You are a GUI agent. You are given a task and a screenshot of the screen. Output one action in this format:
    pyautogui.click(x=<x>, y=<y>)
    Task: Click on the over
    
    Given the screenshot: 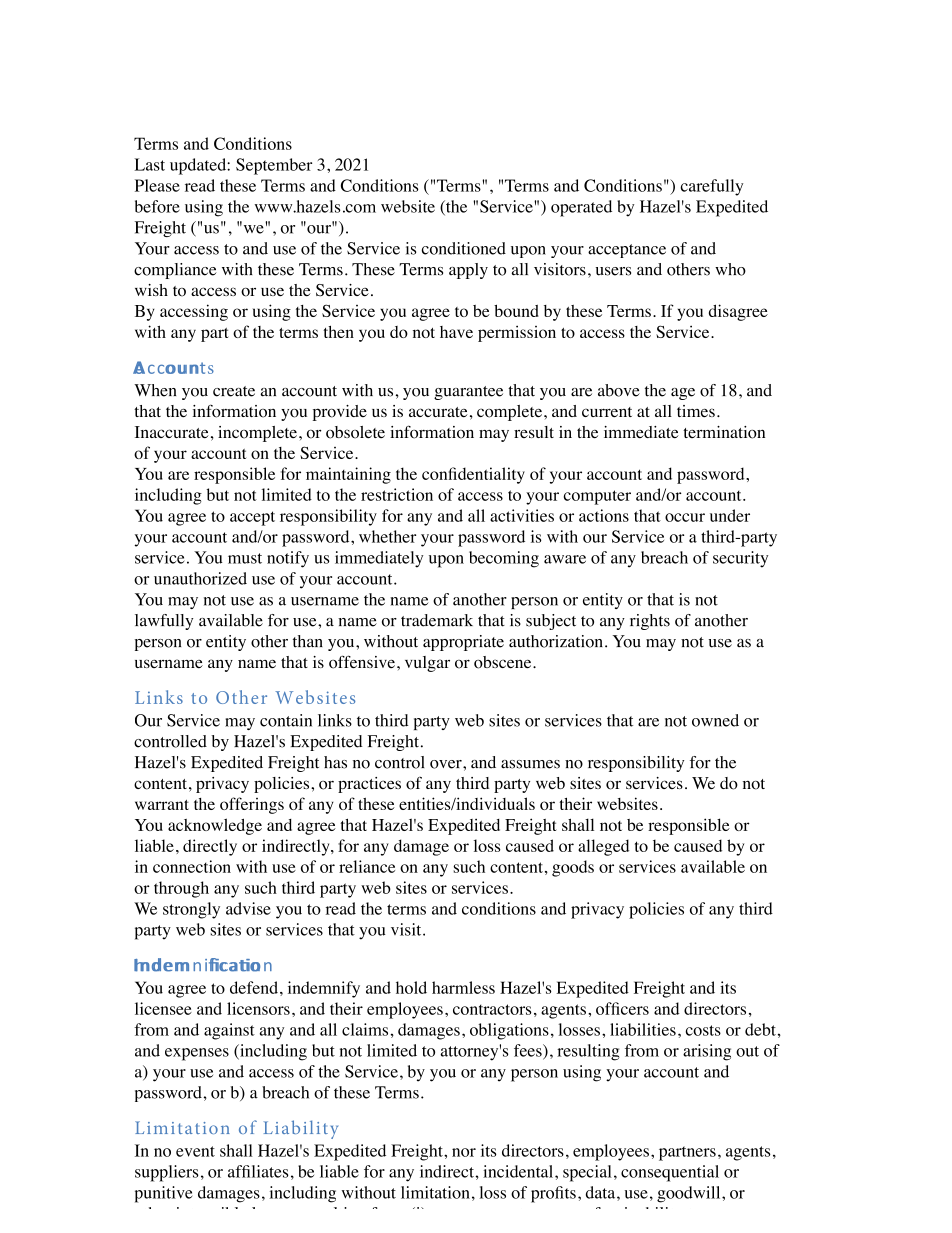 What is the action you would take?
    pyautogui.click(x=447, y=764)
